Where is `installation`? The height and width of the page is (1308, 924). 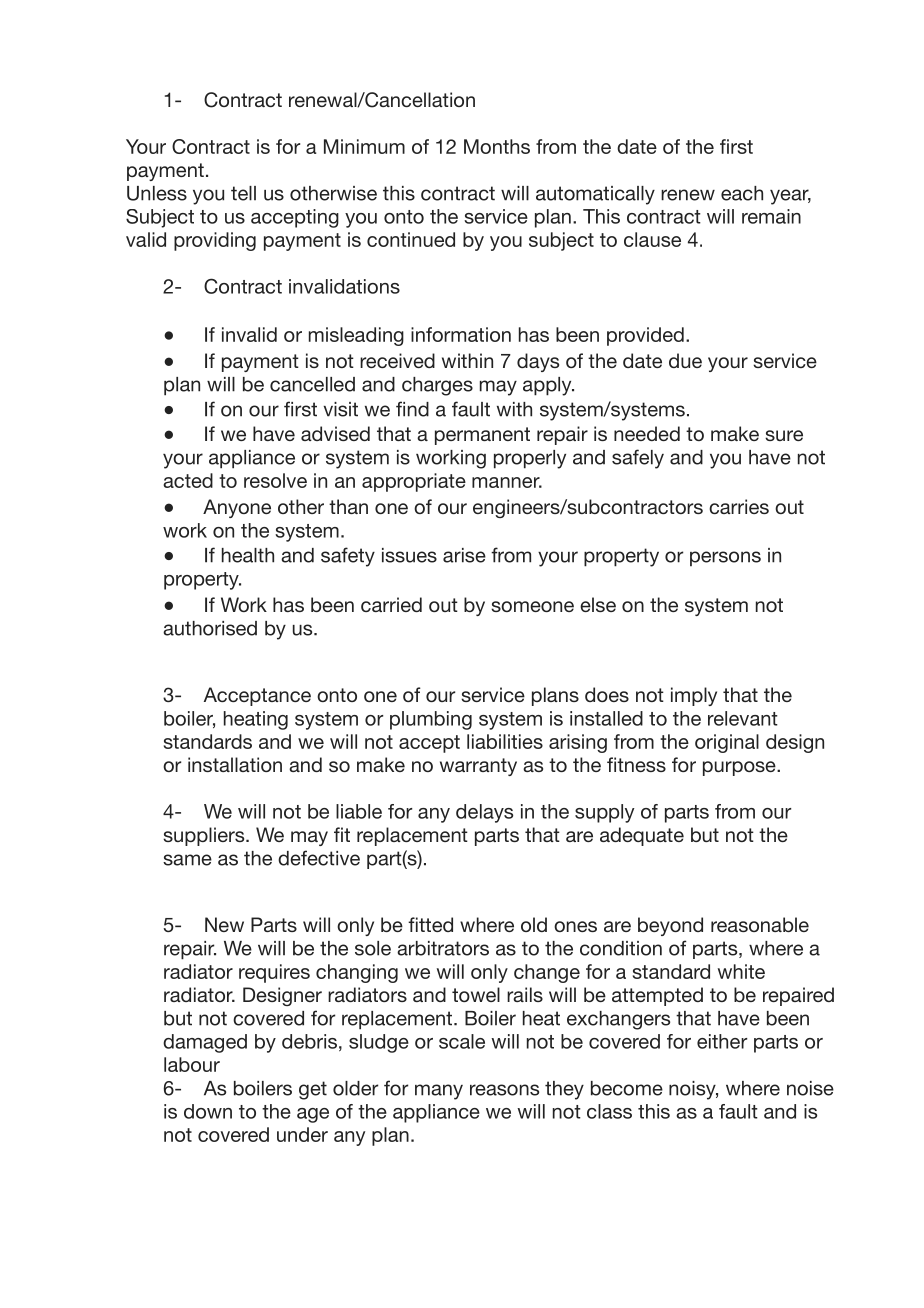 installation is located at coordinates (235, 764).
